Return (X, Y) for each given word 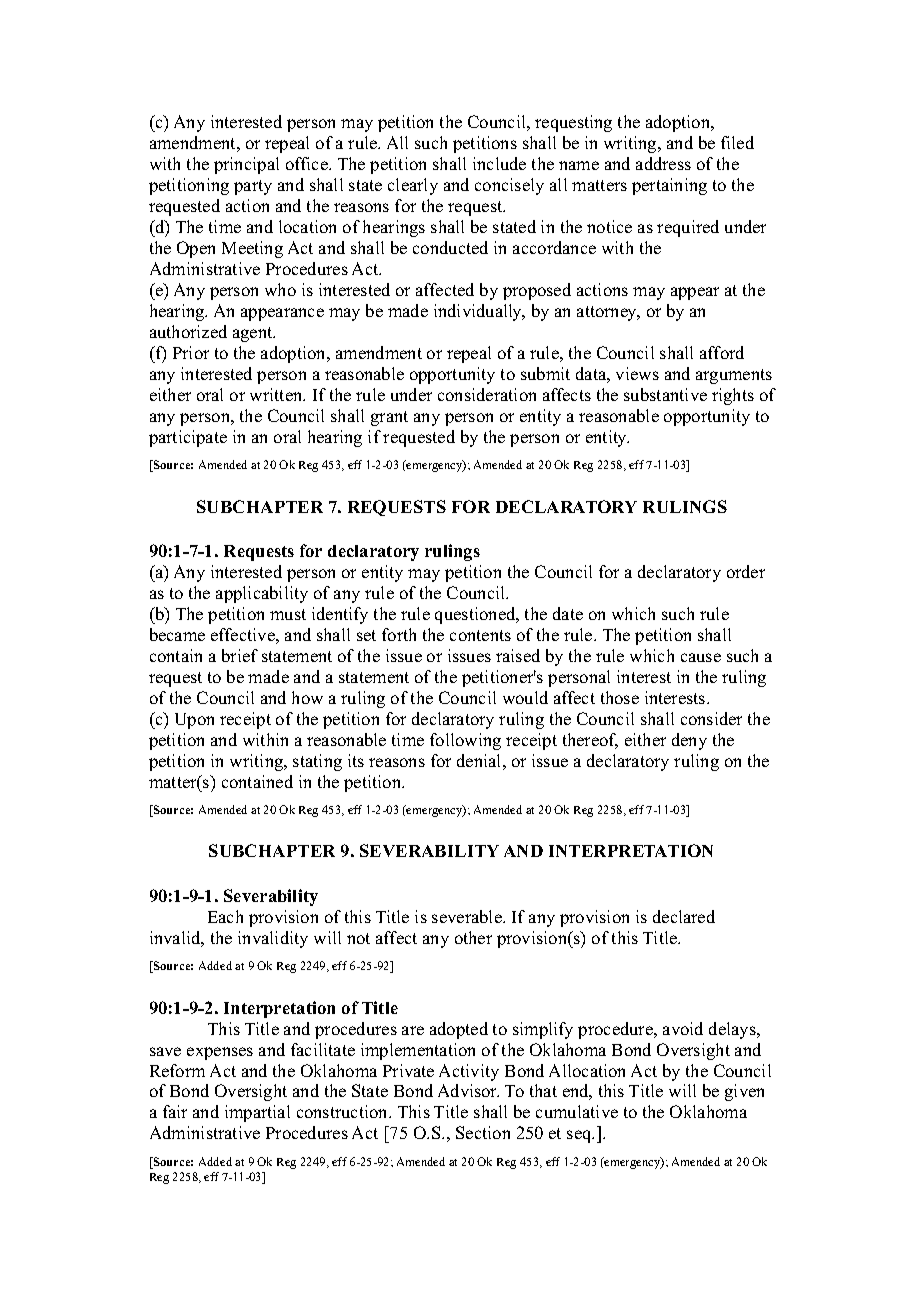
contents (480, 635)
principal (246, 165)
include (499, 163)
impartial (257, 1113)
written (277, 394)
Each (225, 916)
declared (684, 916)
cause (701, 657)
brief (240, 655)
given (744, 1092)
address (663, 163)
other (473, 937)
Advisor (468, 1090)
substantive (665, 394)
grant (389, 418)
